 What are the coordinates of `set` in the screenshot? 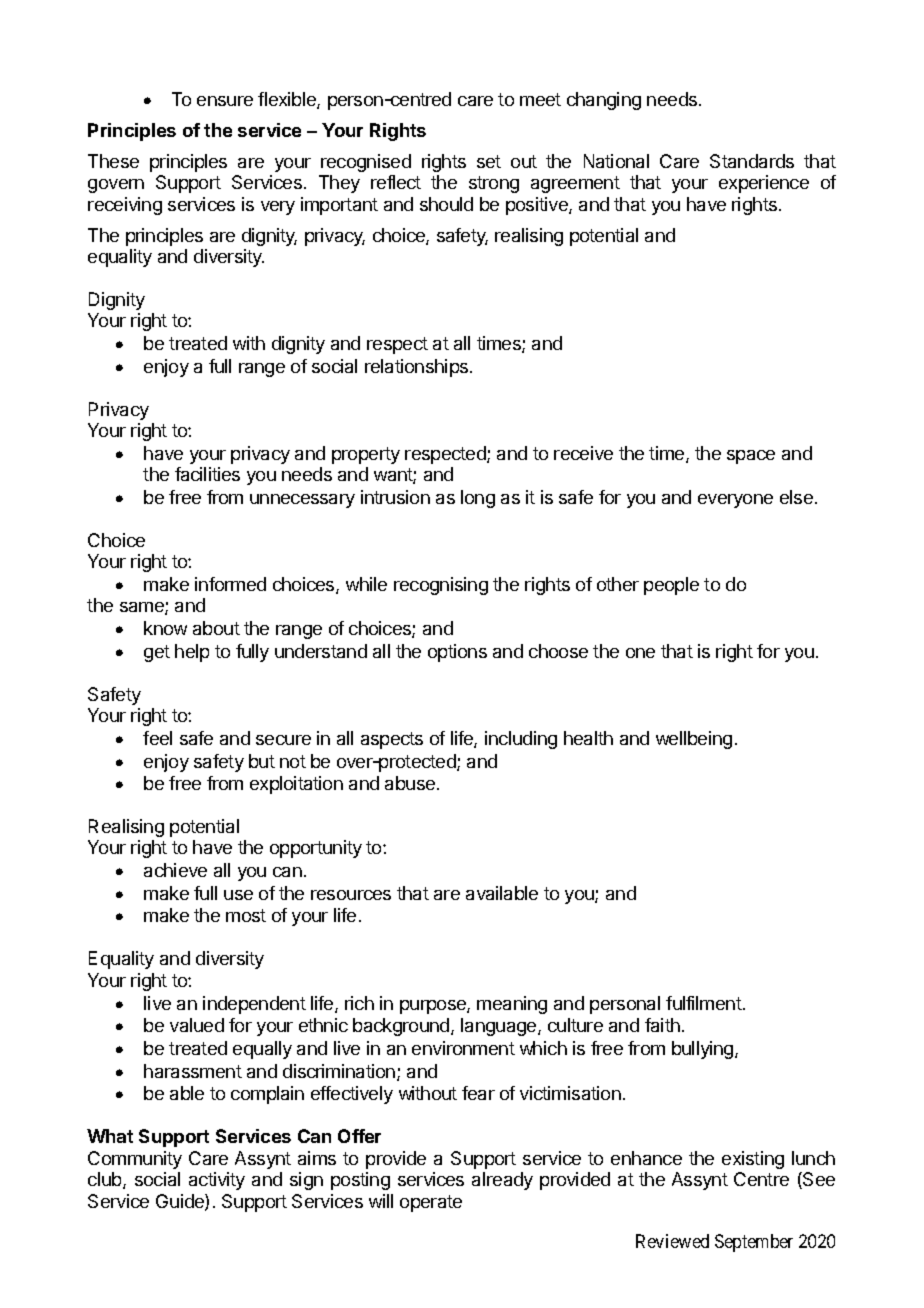 It's located at (489, 161).
